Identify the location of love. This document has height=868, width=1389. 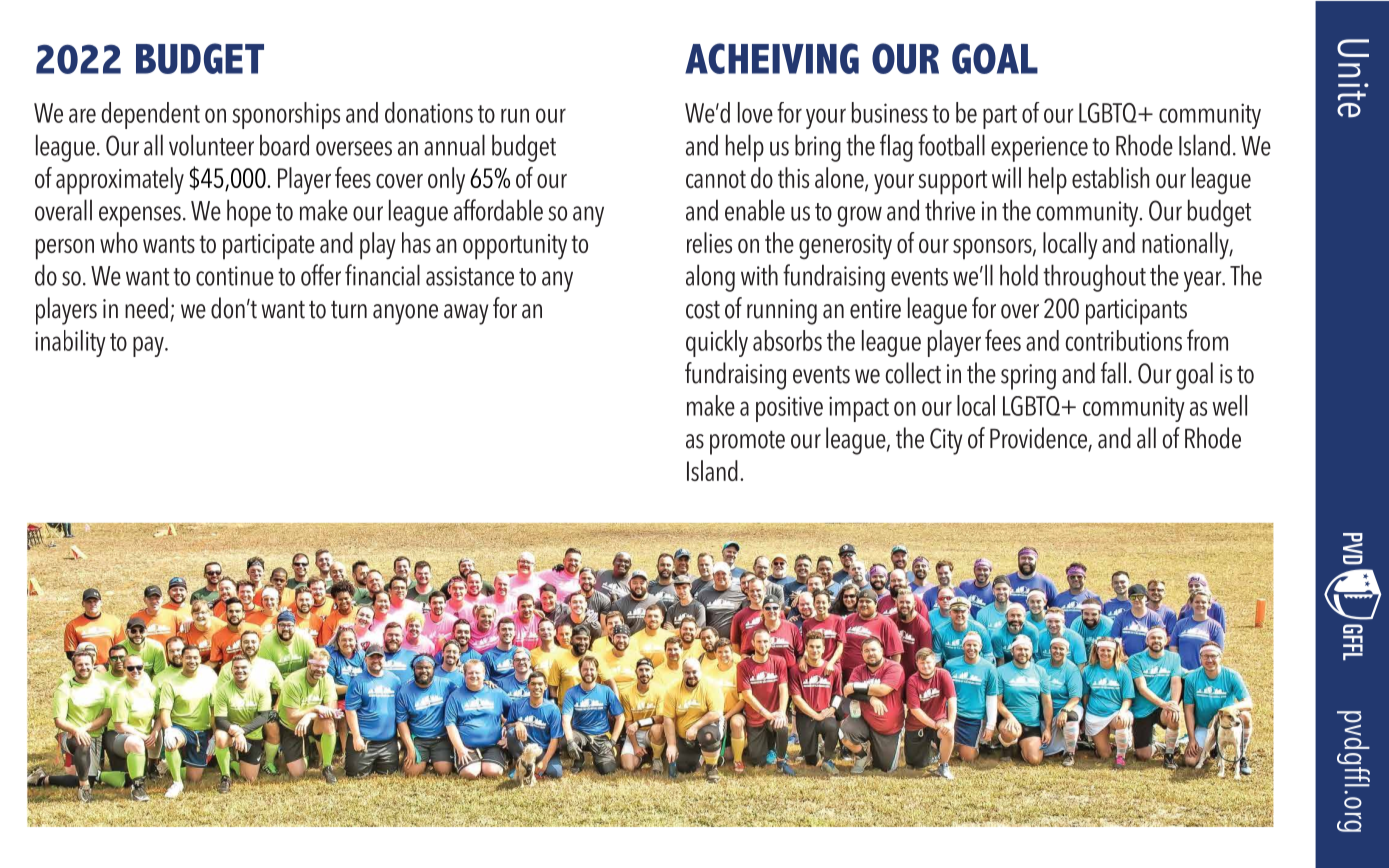
(755, 112).
